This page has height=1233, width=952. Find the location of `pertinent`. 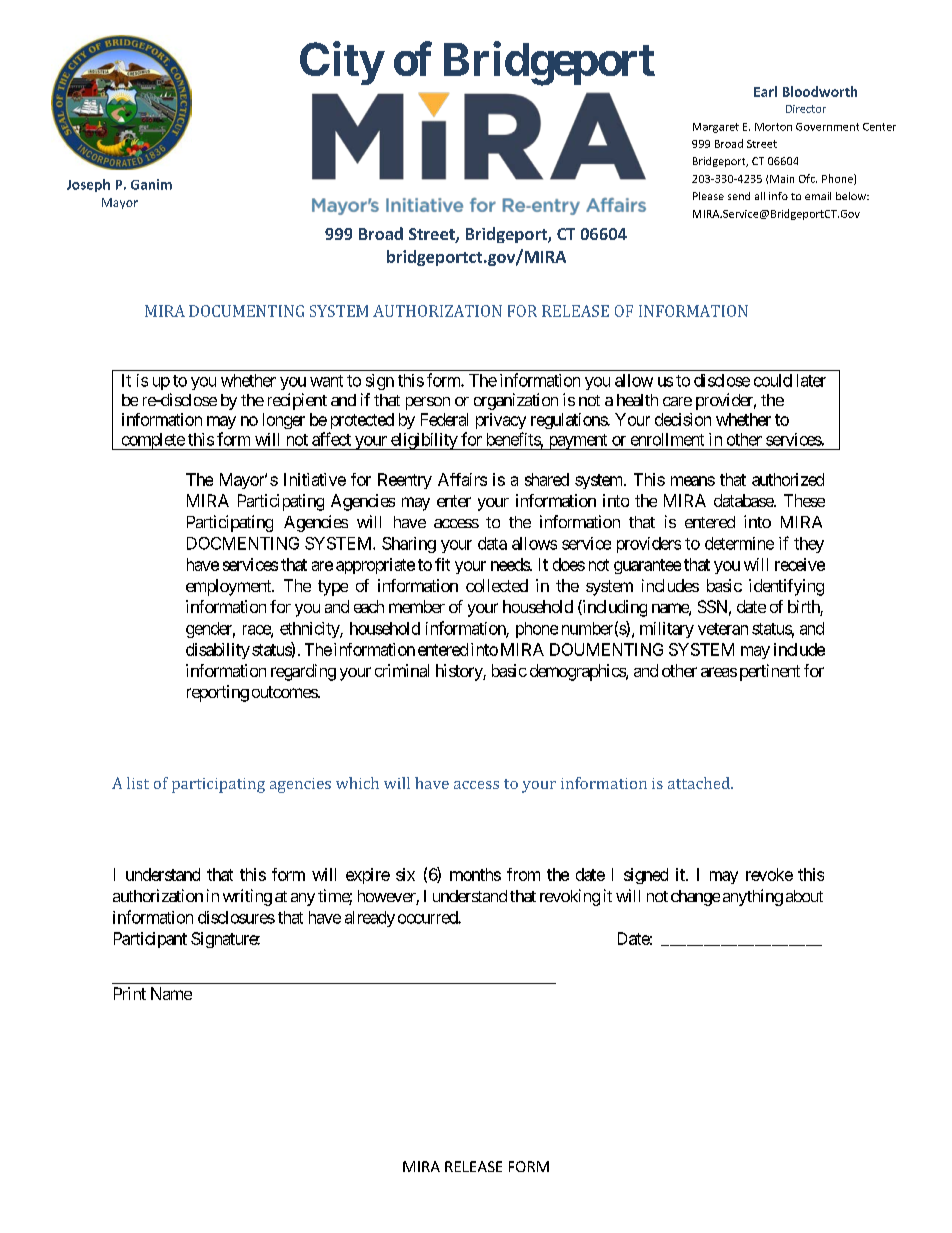

pertinent is located at coordinates (770, 672).
